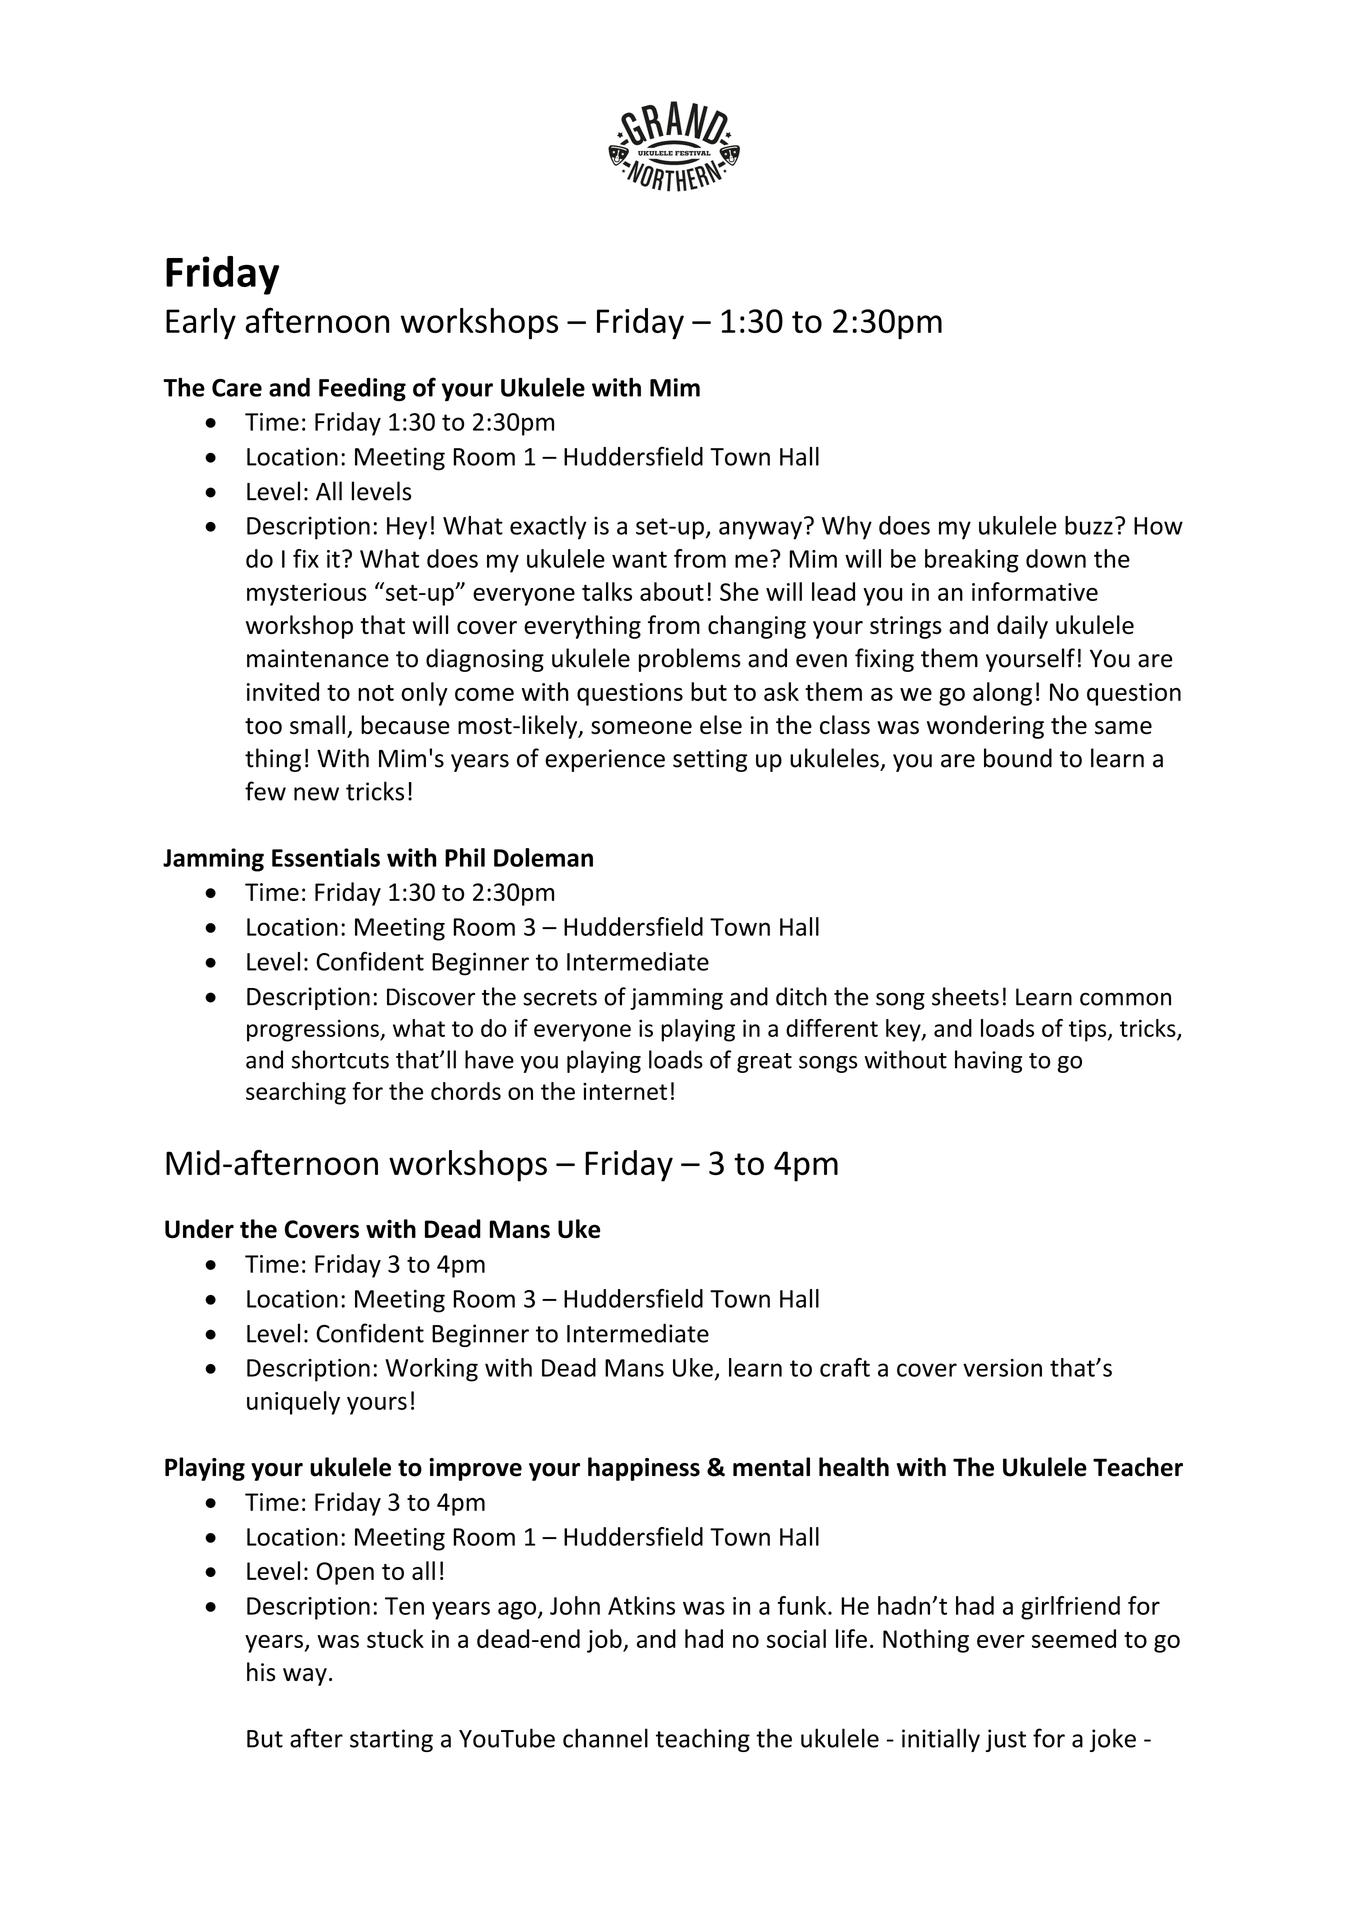 This screenshot has height=1907, width=1348. I want to click on version, so click(1002, 1368).
